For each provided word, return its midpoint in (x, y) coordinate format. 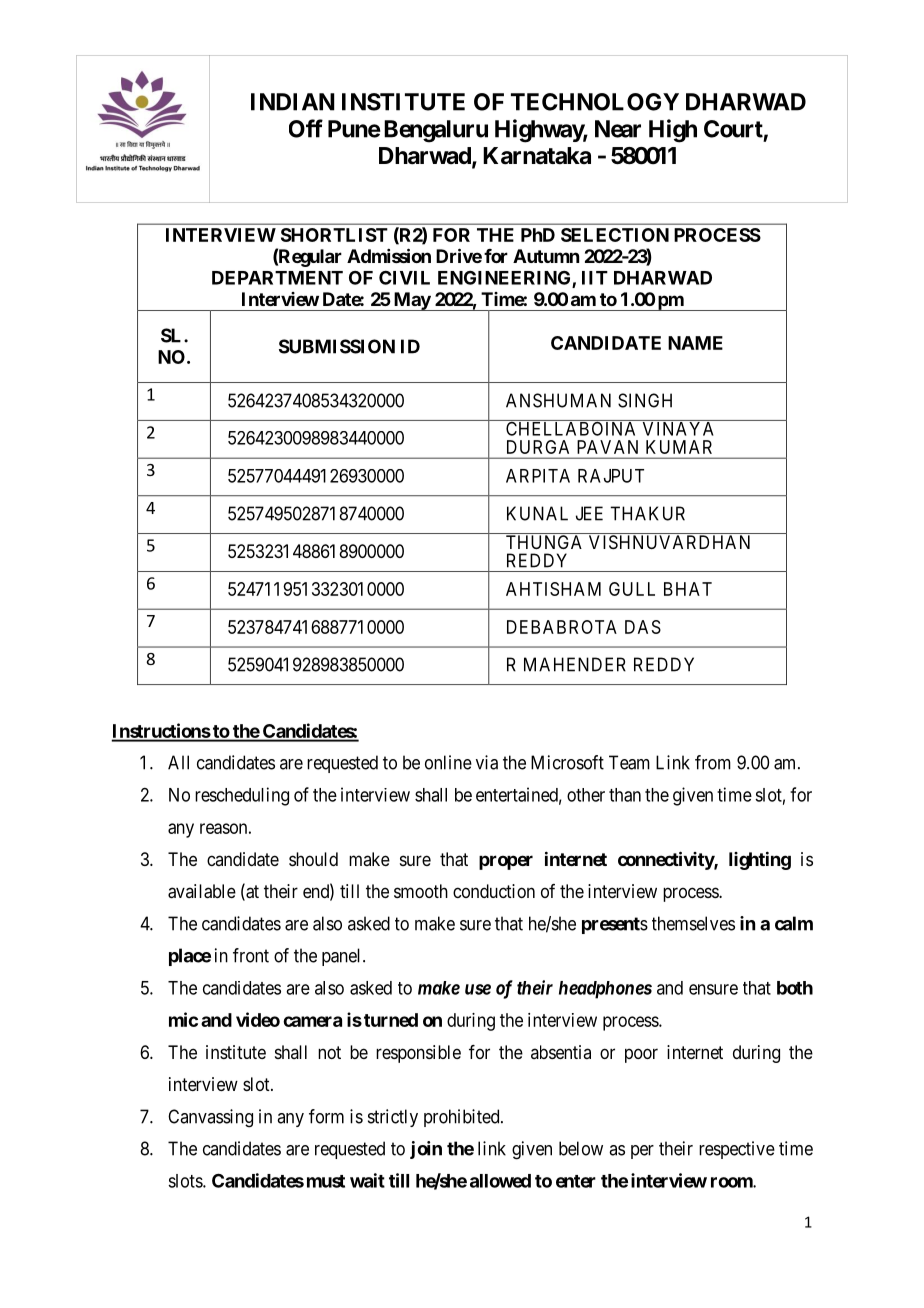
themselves (693, 923)
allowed (500, 1181)
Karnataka (537, 156)
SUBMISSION (337, 346)
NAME (695, 343)
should (313, 859)
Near (618, 129)
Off (306, 128)
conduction (494, 891)
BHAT (688, 589)
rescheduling (242, 796)
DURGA (538, 447)
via (487, 762)
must (326, 1181)
